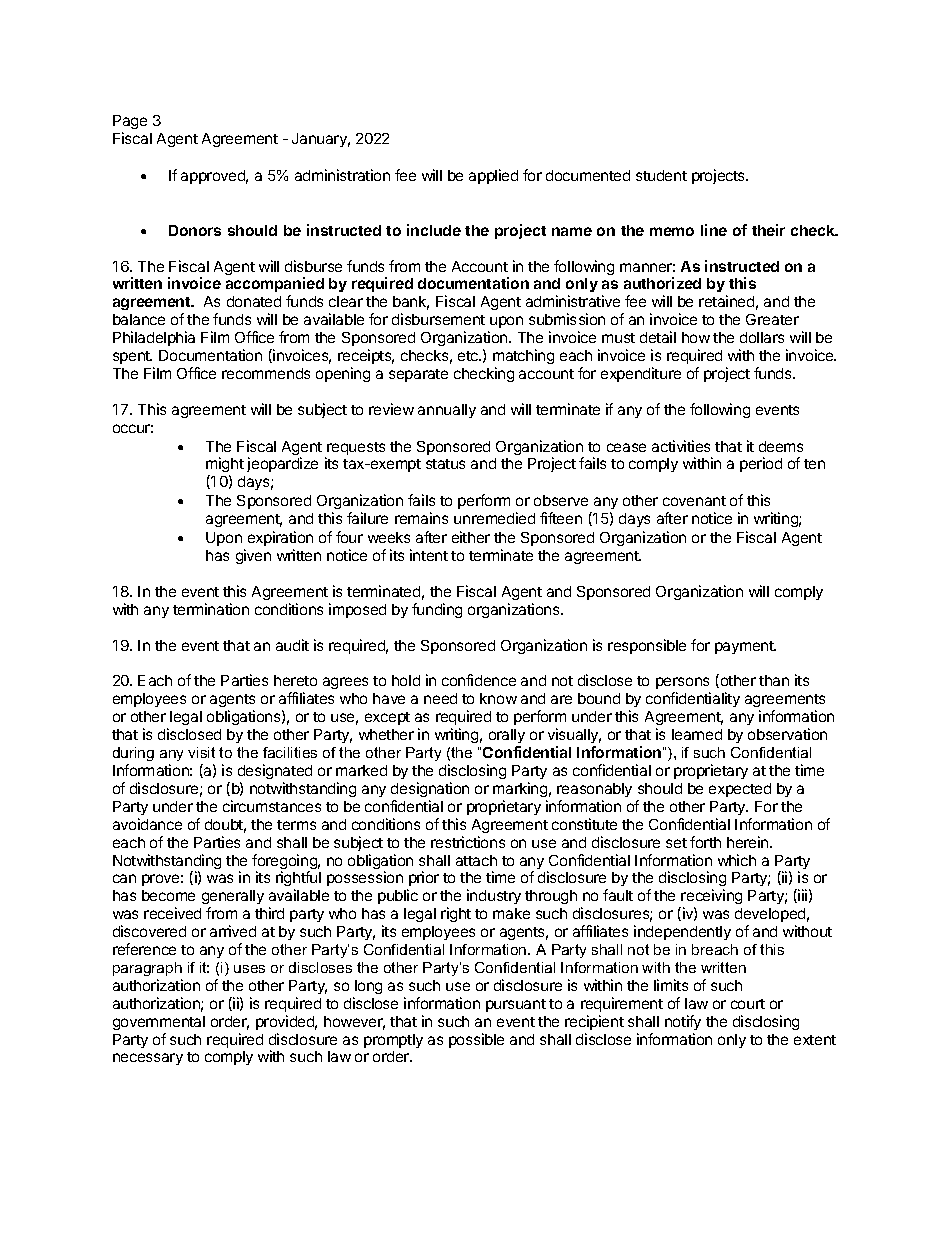 This page has height=1233, width=952. Describe the element at coordinates (493, 176) in the page. I see `applied` at that location.
